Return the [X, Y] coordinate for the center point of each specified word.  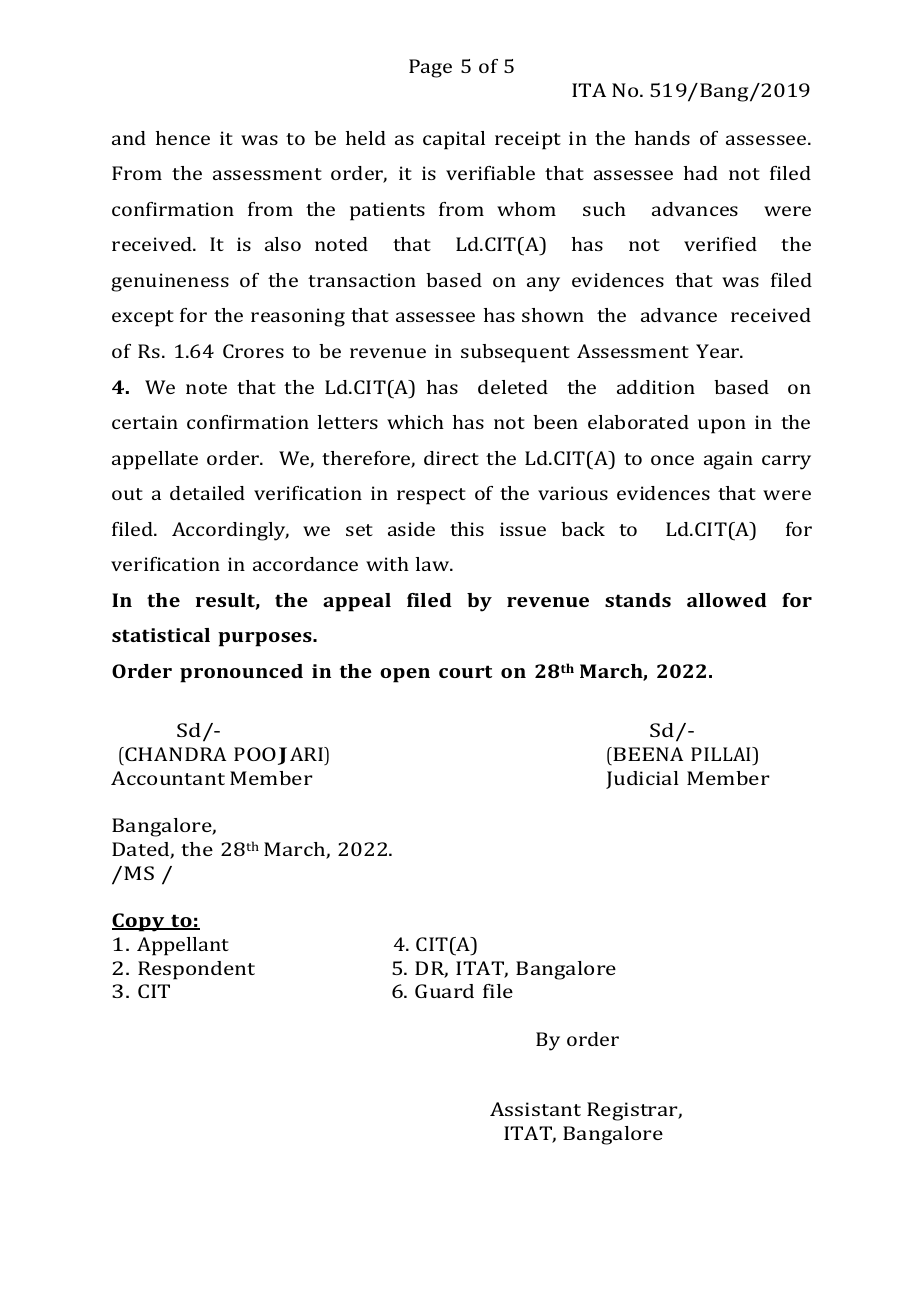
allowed [727, 600]
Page [430, 68]
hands [662, 138]
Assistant [535, 1109]
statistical [161, 635]
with [387, 564]
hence [183, 138]
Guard [444, 991]
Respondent [196, 970]
